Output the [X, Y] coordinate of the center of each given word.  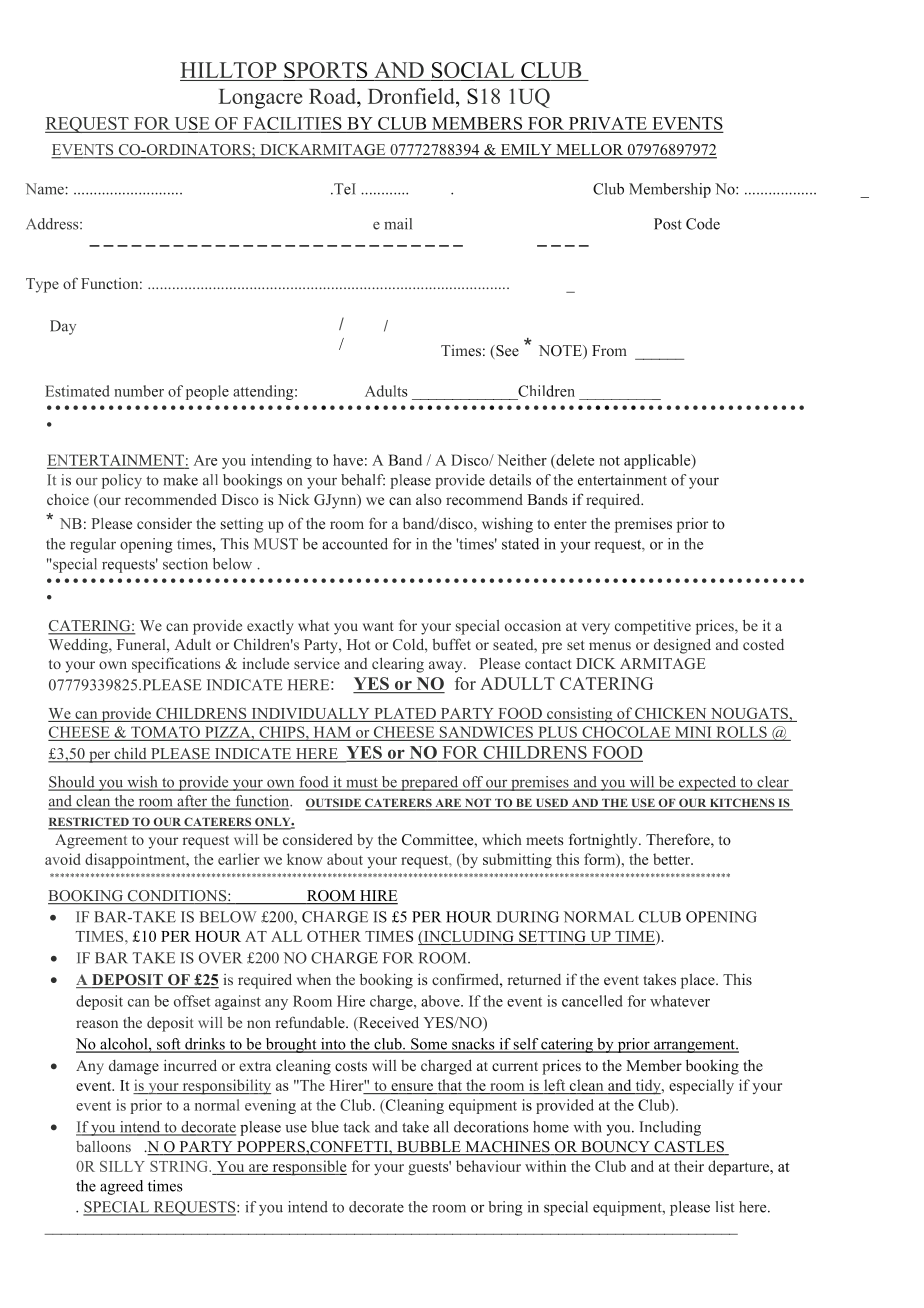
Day [63, 327]
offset [192, 1001]
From [609, 350]
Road [333, 96]
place [699, 981]
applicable [658, 461]
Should [72, 783]
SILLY [122, 1166]
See [506, 352]
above [441, 1001]
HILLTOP [228, 70]
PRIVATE [607, 124]
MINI [693, 732]
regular [93, 545]
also [429, 499]
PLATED [405, 713]
